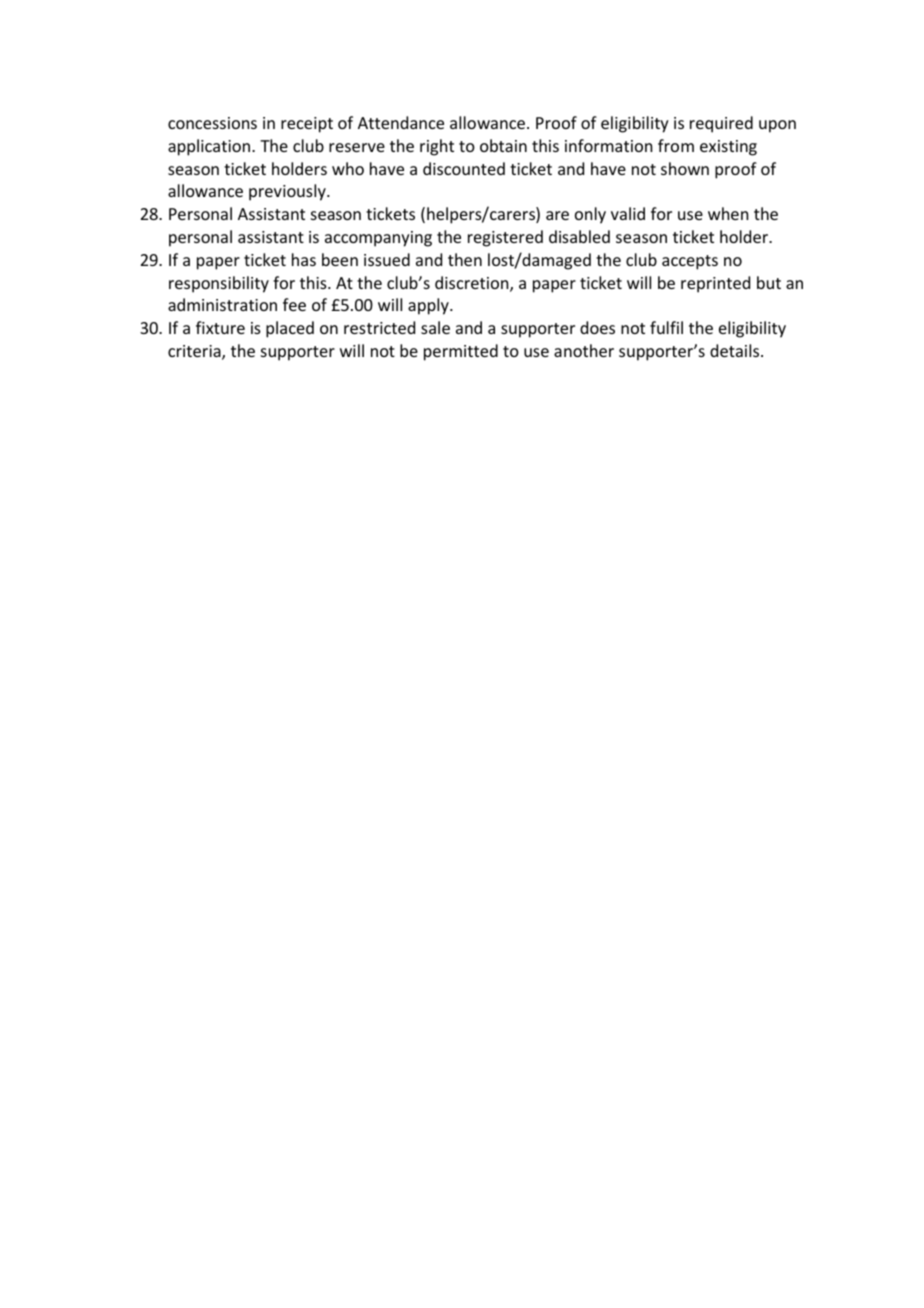 The image size is (924, 1308). What do you see at coordinates (503, 145) in the screenshot?
I see `obtain` at bounding box center [503, 145].
